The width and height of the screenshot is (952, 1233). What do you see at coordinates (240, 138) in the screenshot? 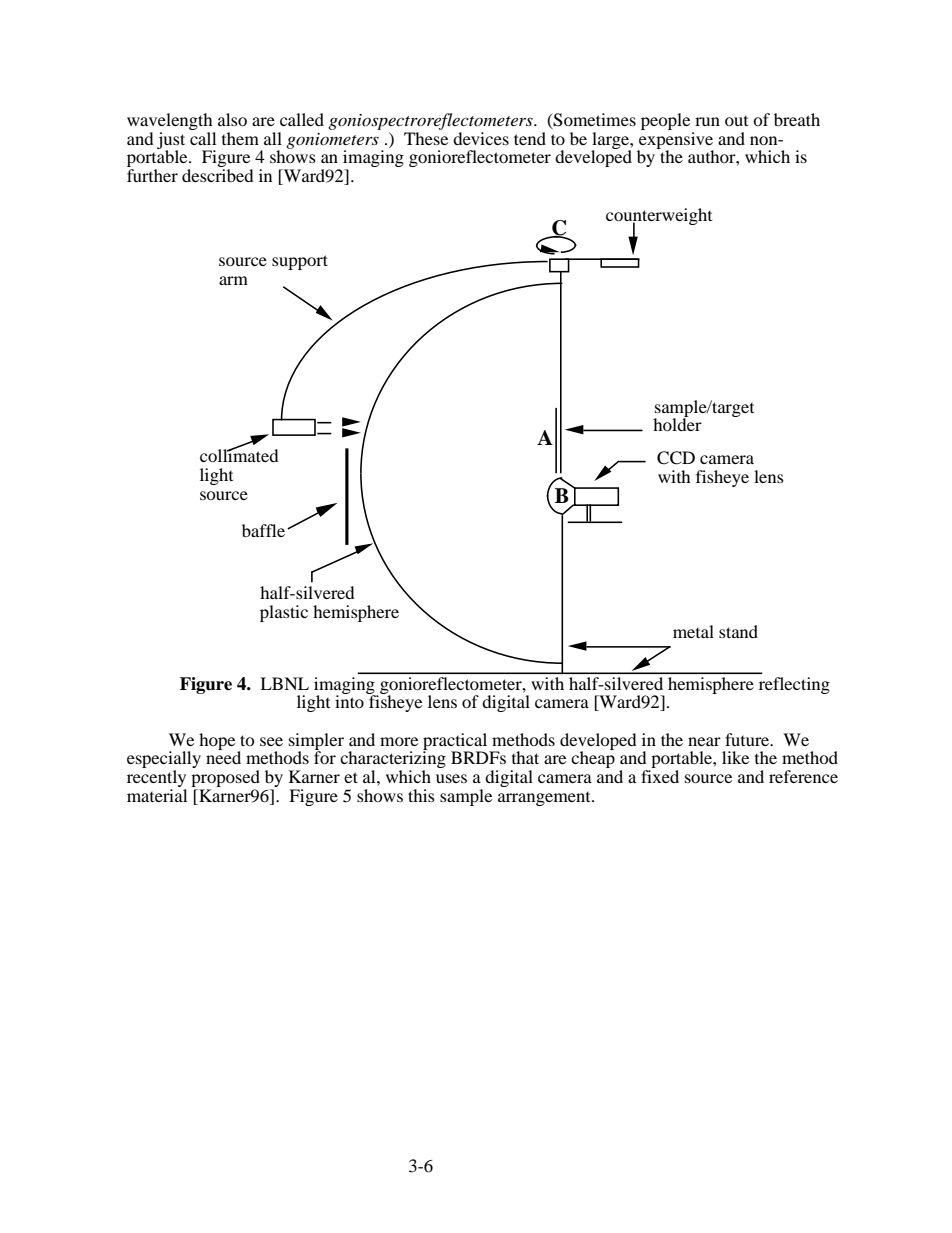
I see `them` at bounding box center [240, 138].
